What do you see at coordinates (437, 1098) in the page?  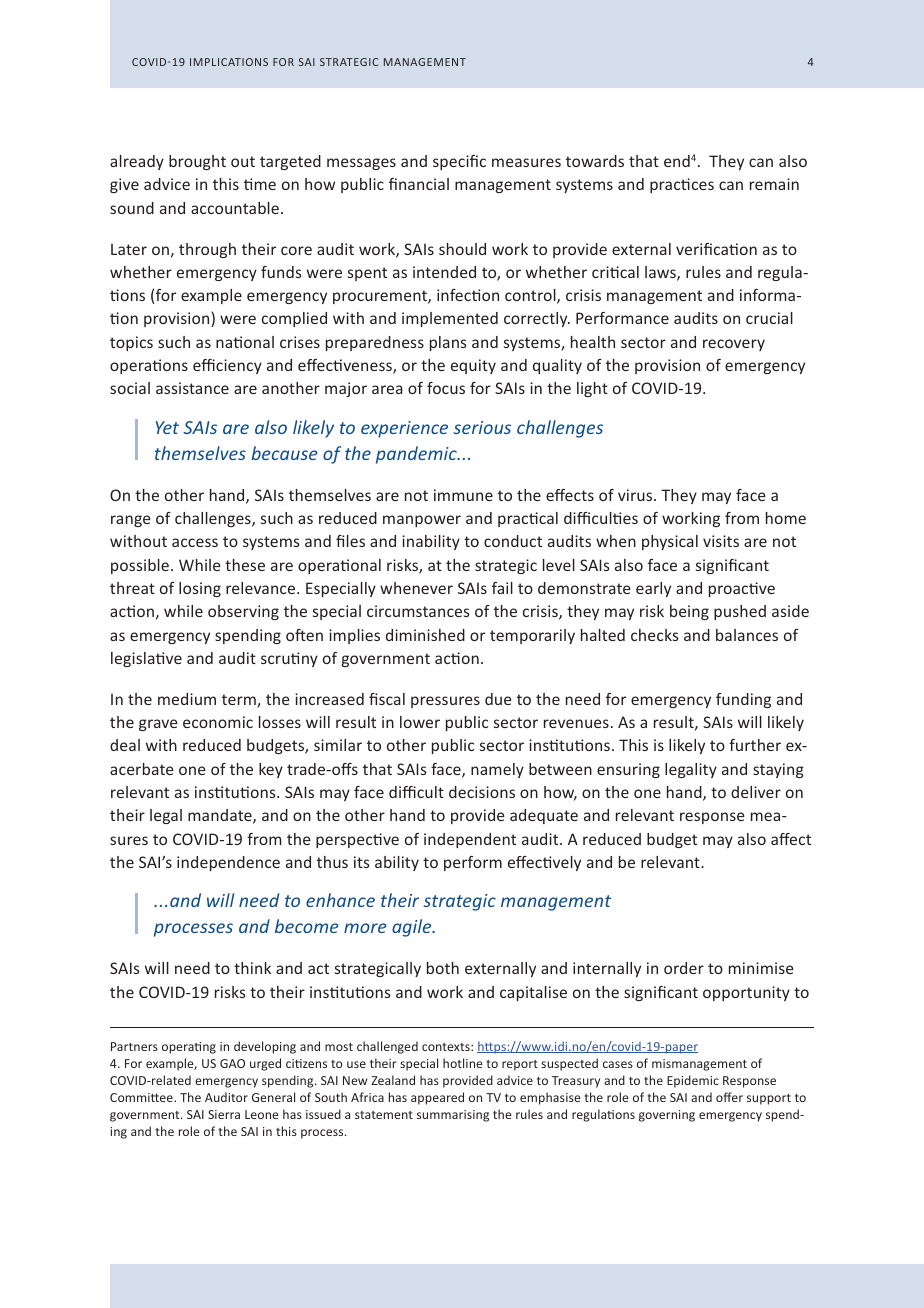 I see `appeared` at bounding box center [437, 1098].
